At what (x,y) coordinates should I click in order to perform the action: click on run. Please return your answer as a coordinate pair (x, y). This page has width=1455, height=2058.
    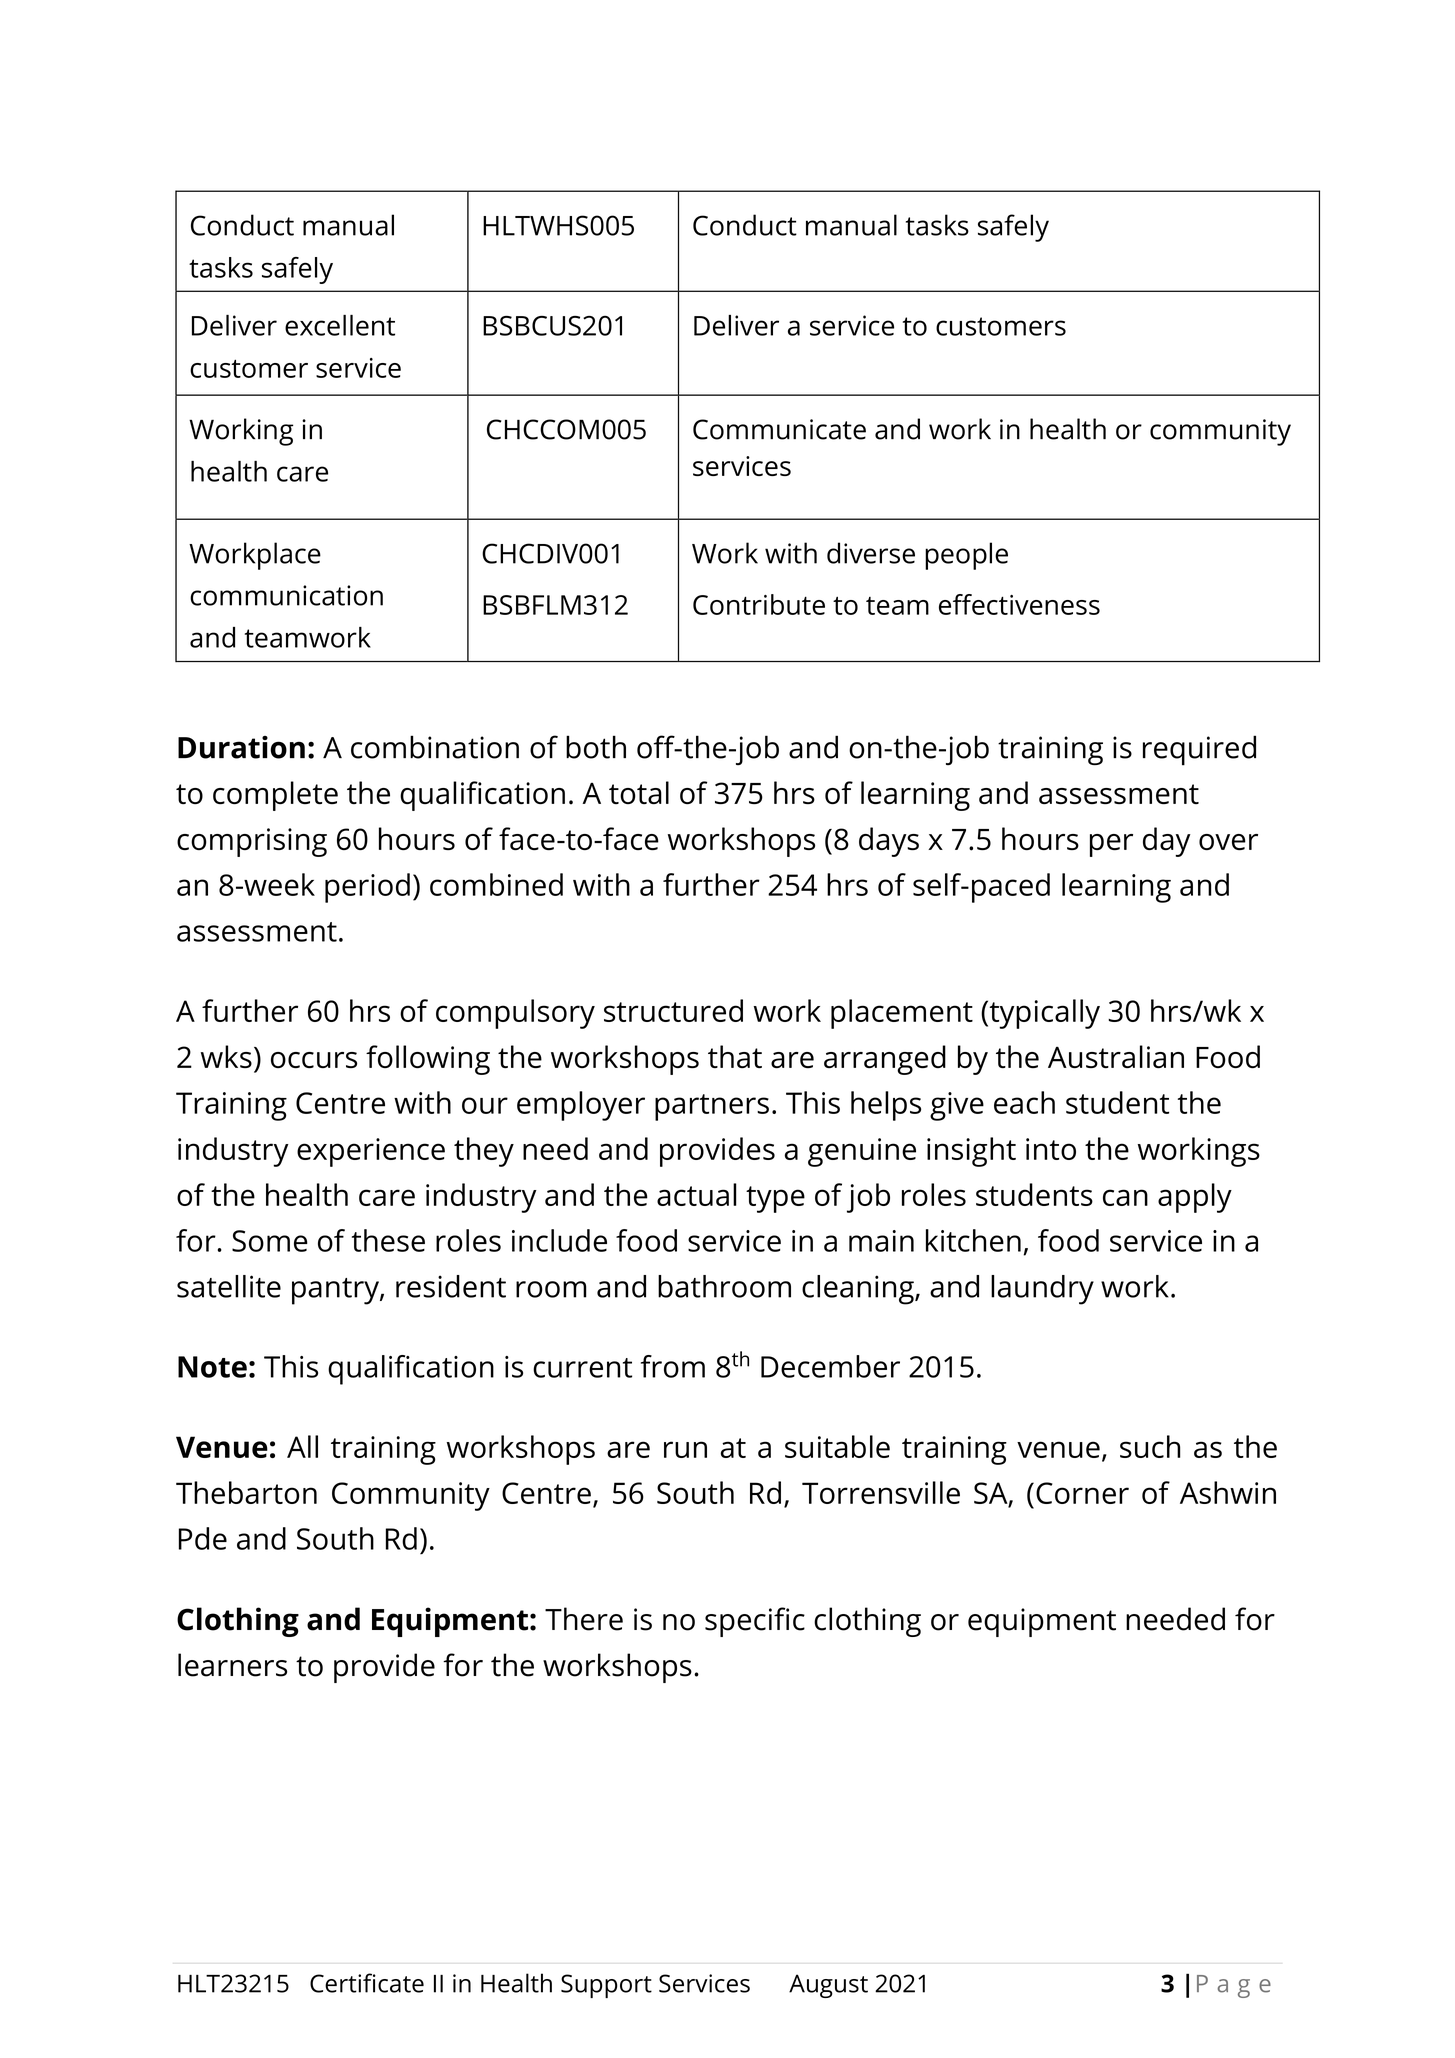
    Looking at the image, I should click on (685, 1449).
